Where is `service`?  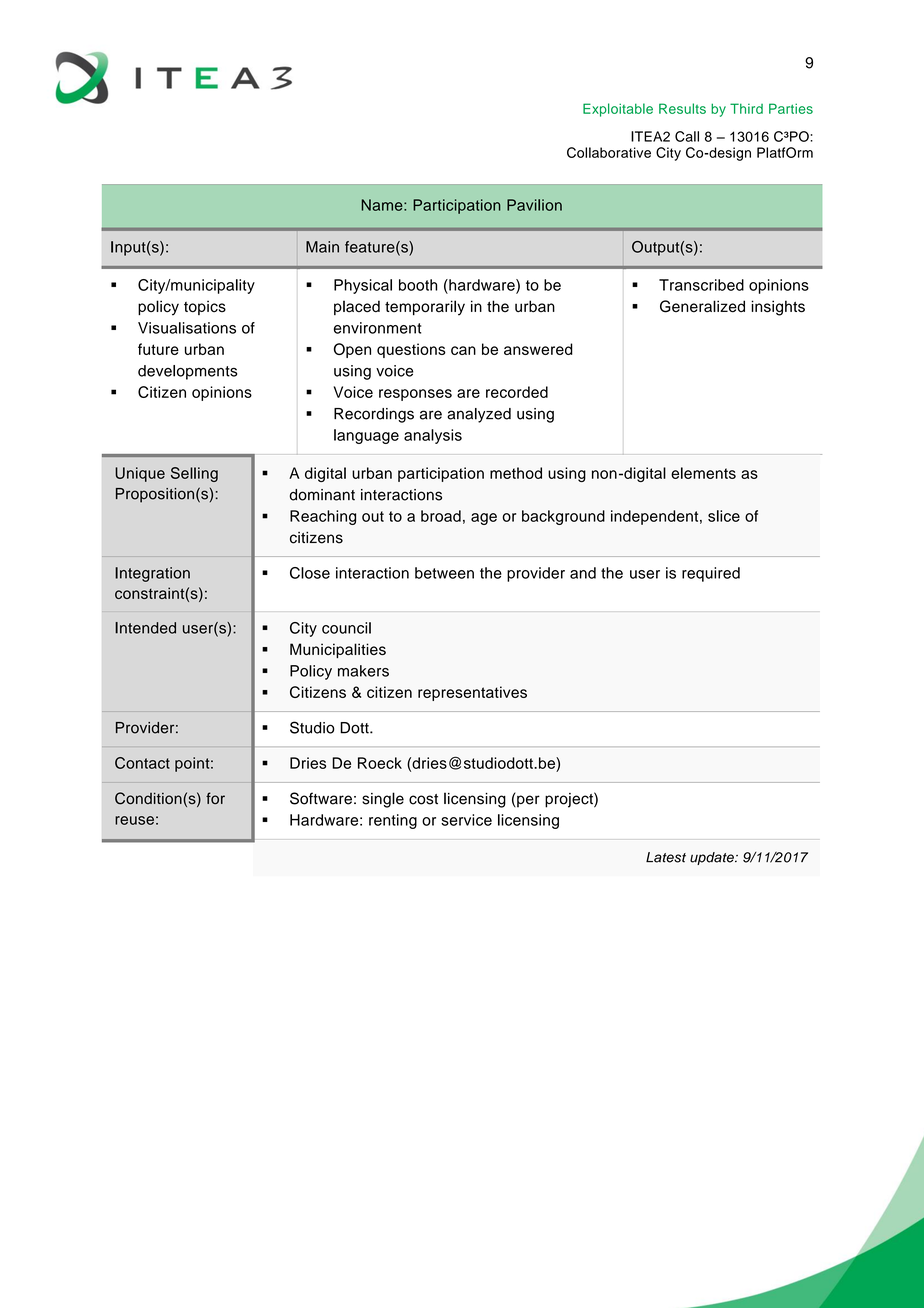 service is located at coordinates (466, 820).
